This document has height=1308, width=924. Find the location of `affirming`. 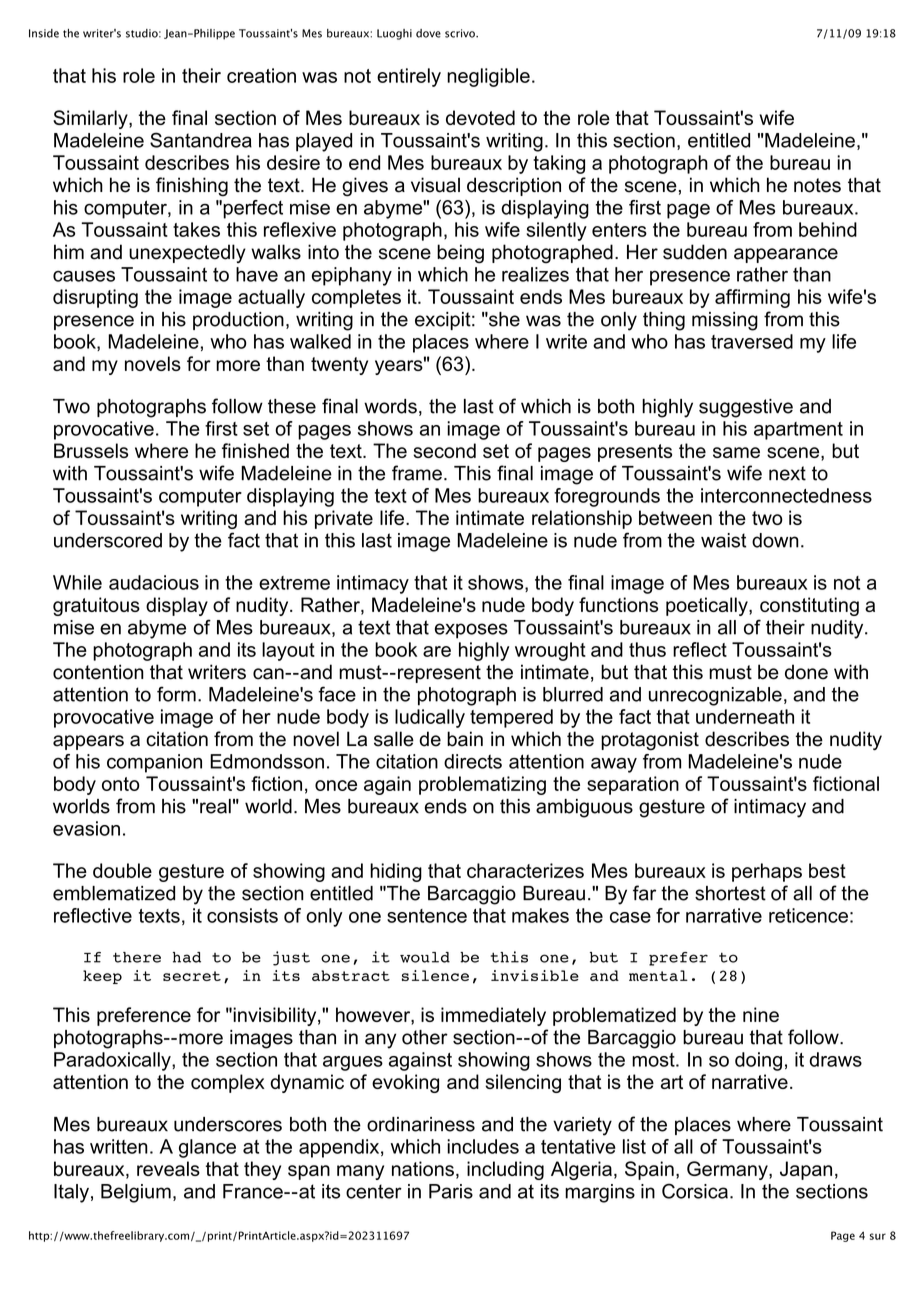

affirming is located at coordinates (752, 298).
